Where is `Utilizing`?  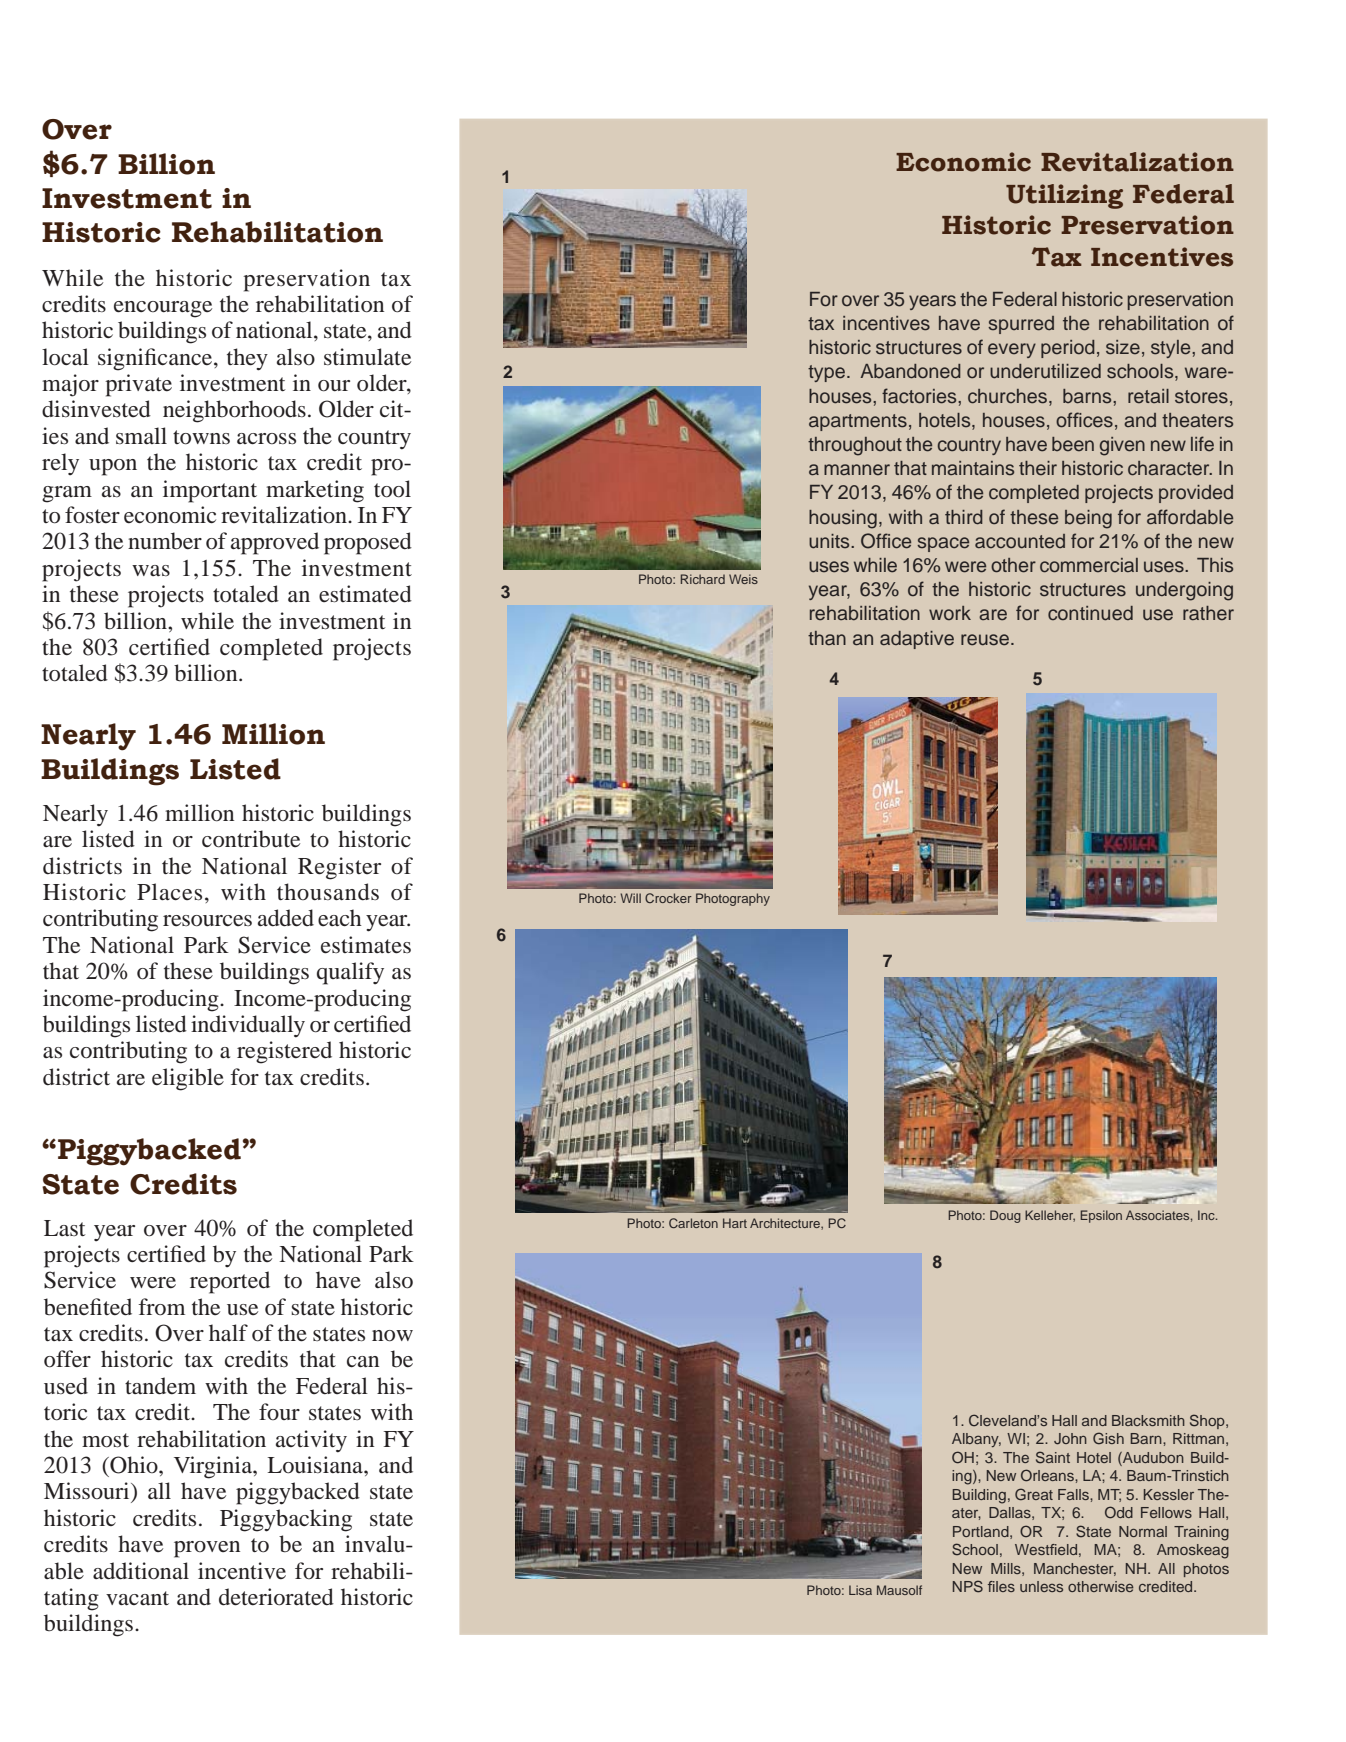
Utilizing is located at coordinates (1064, 196).
